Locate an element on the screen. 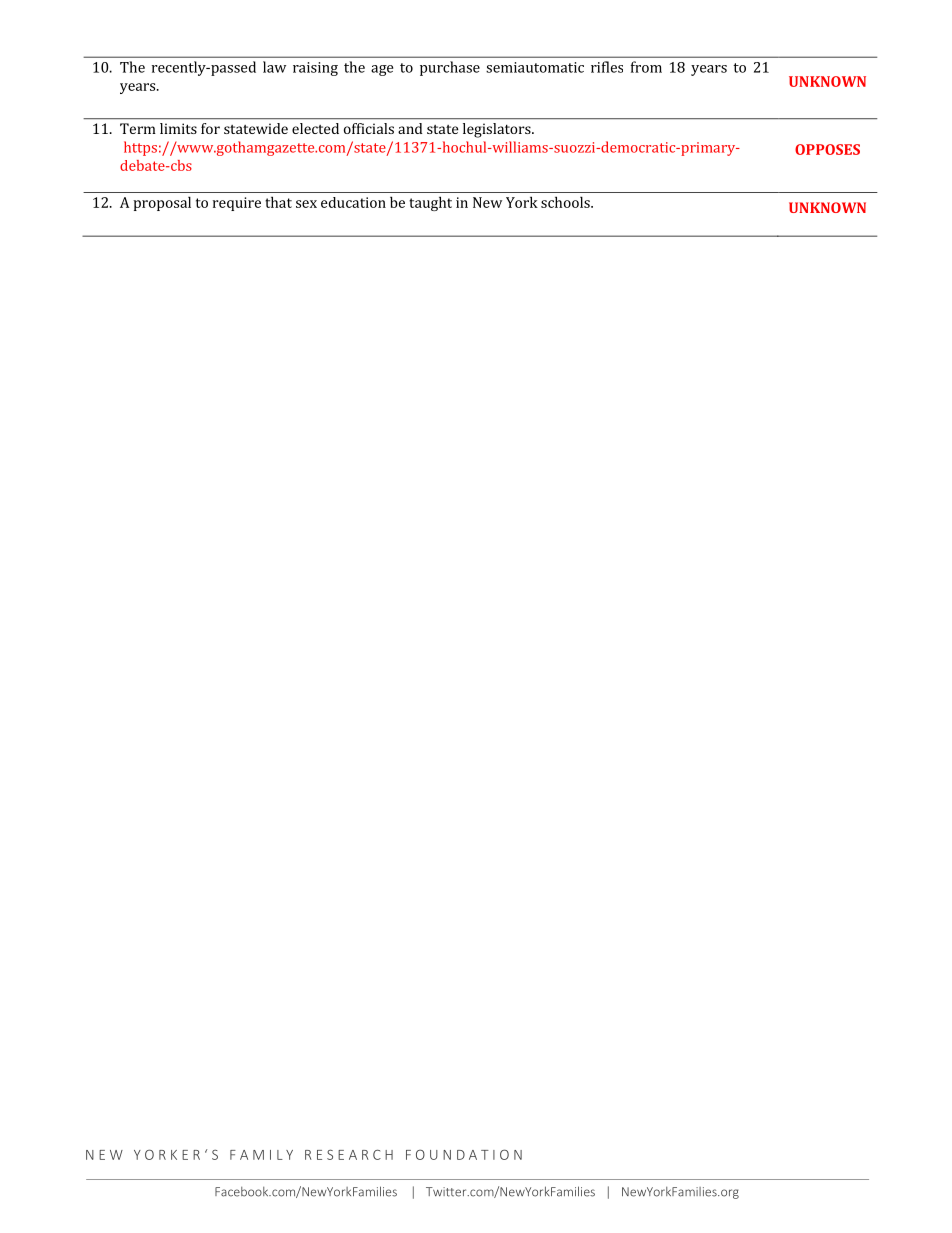 The width and height of the screenshot is (952, 1233). limits is located at coordinates (178, 128).
